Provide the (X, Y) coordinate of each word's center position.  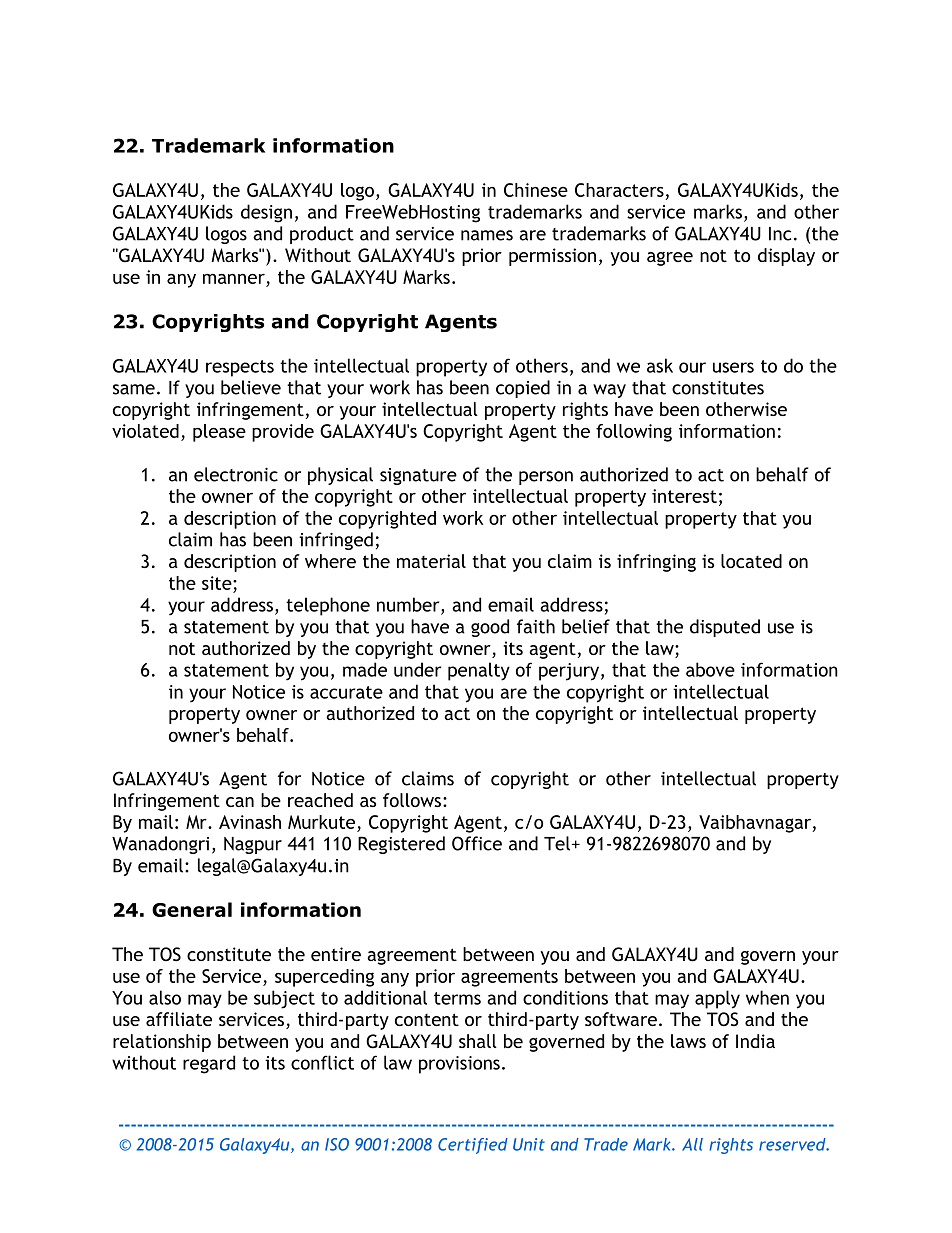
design (266, 213)
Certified (473, 1146)
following (634, 433)
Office (477, 843)
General (192, 909)
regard (209, 1064)
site (218, 583)
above (710, 669)
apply (717, 999)
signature (418, 476)
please (219, 433)
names (487, 235)
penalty (479, 671)
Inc (780, 234)
